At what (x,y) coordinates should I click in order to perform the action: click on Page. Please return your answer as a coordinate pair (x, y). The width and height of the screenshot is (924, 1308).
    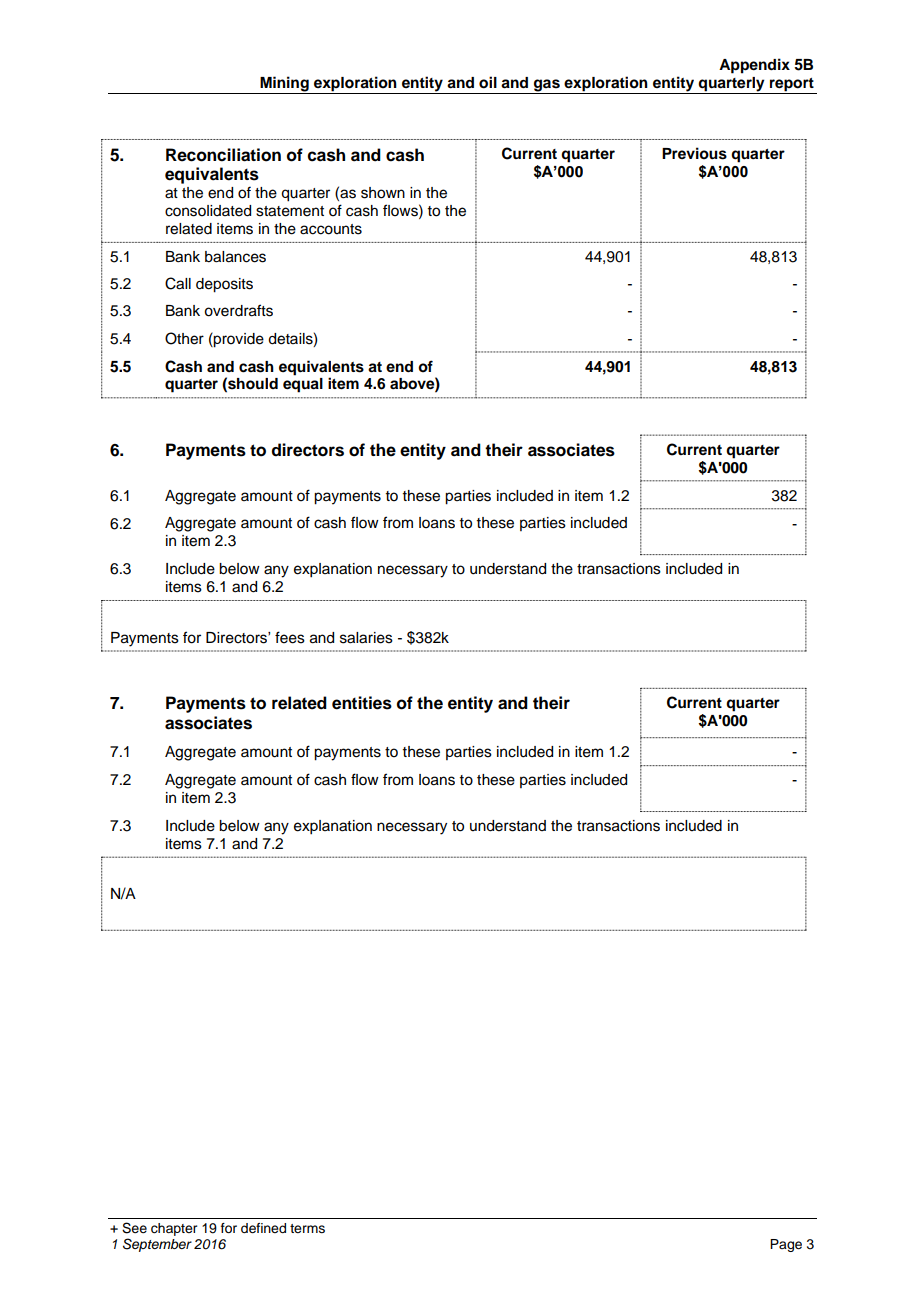
    Looking at the image, I should click on (786, 1245).
